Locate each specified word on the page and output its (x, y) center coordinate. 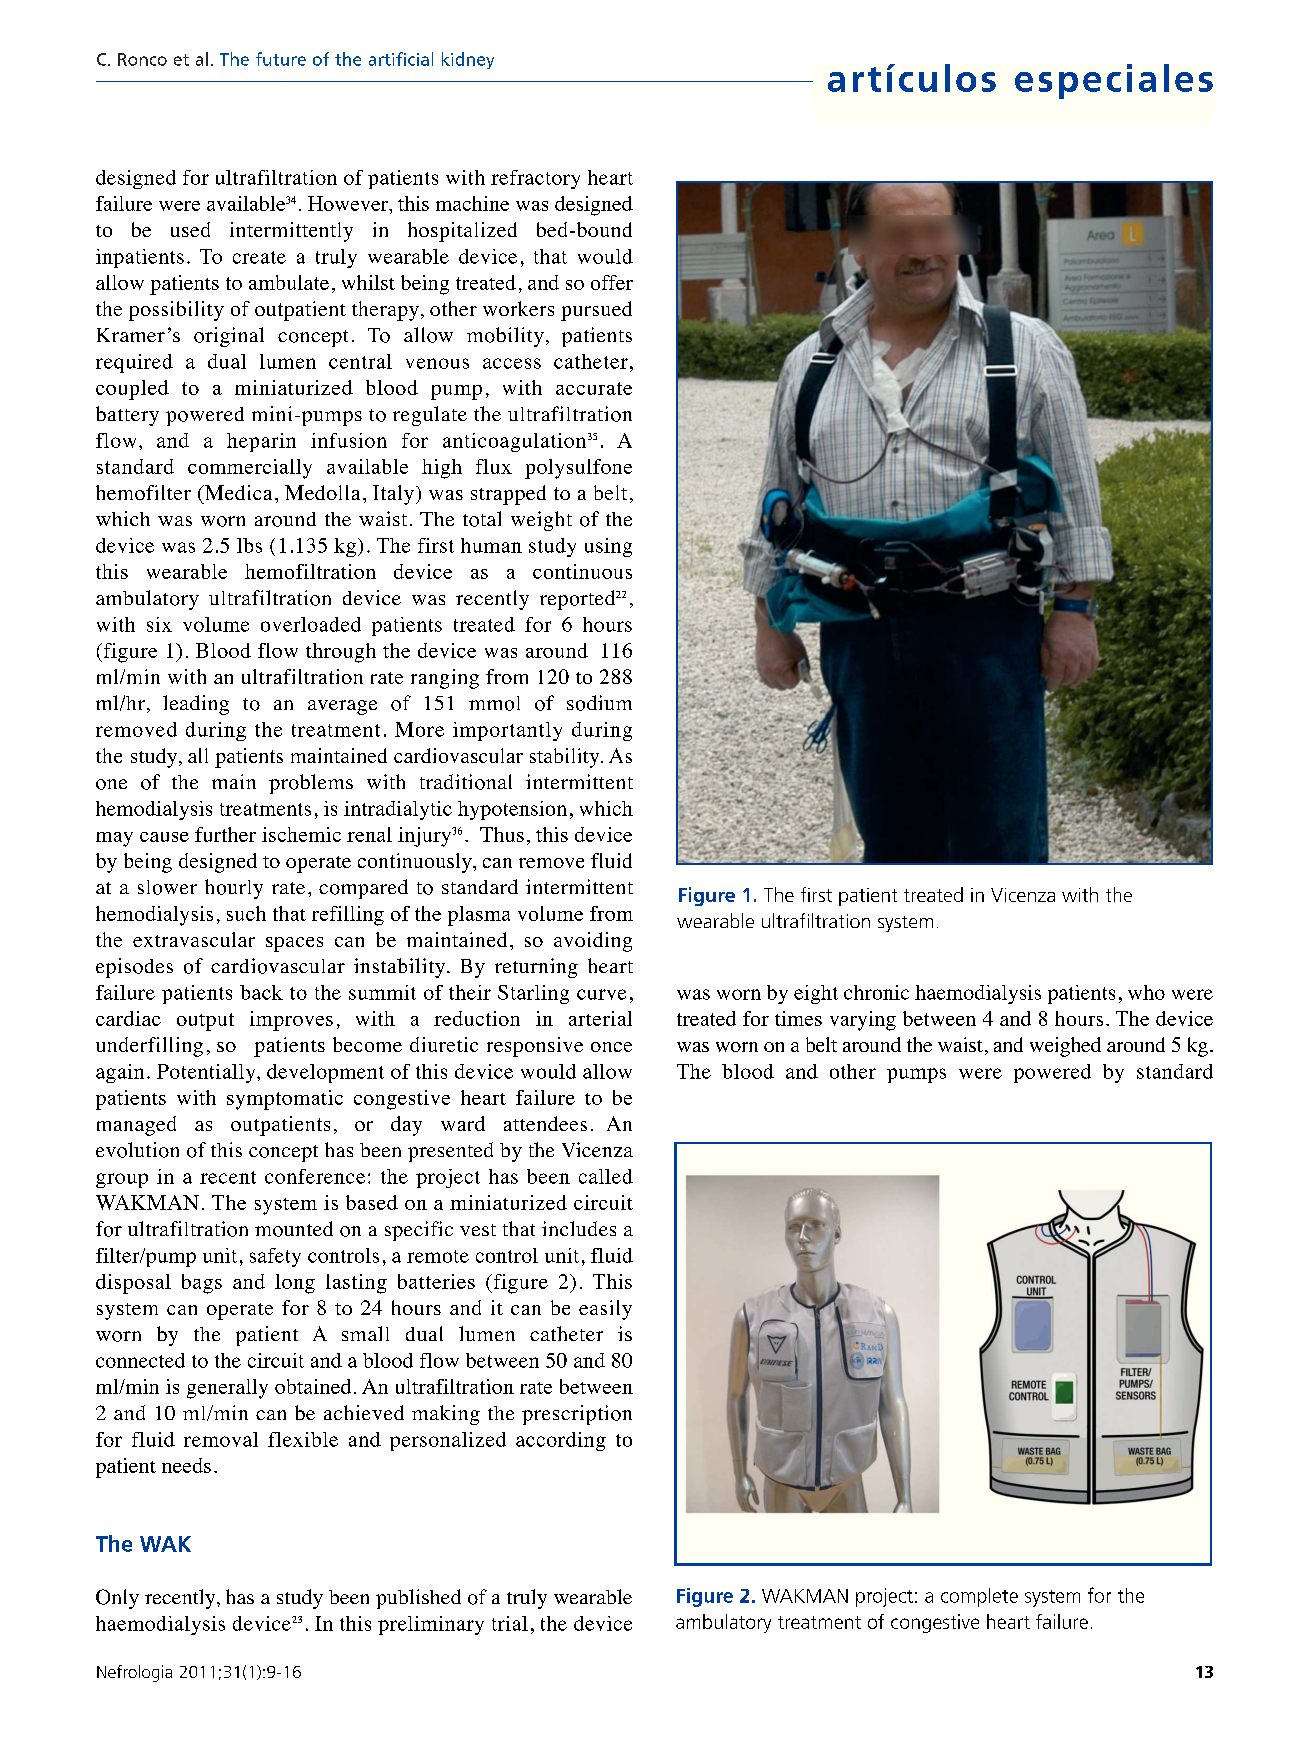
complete (979, 1597)
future (281, 59)
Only (117, 1599)
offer (612, 282)
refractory (535, 179)
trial (510, 1623)
